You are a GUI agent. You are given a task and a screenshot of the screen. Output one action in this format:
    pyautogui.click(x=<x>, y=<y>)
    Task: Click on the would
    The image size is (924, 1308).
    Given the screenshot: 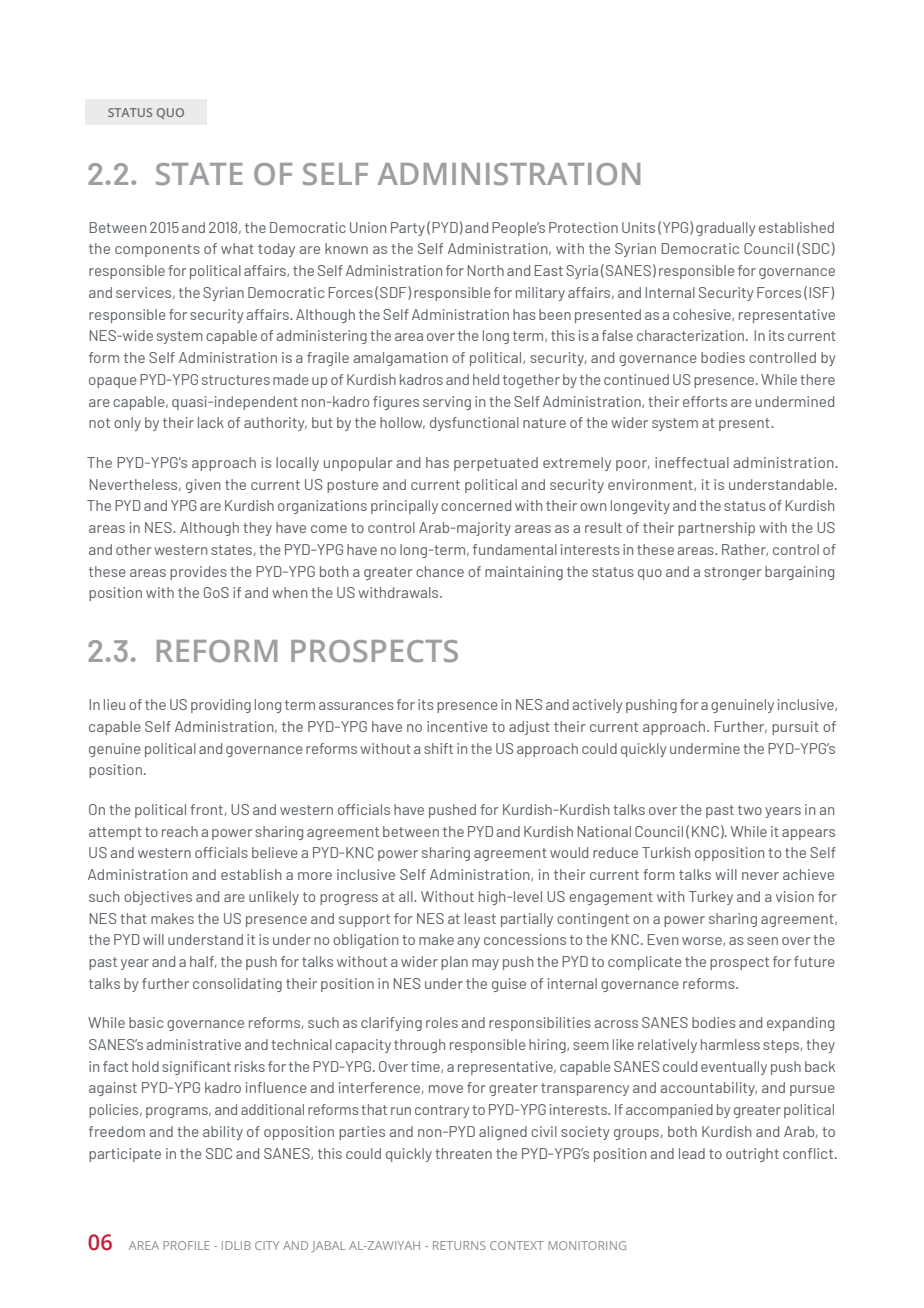 What is the action you would take?
    pyautogui.click(x=569, y=852)
